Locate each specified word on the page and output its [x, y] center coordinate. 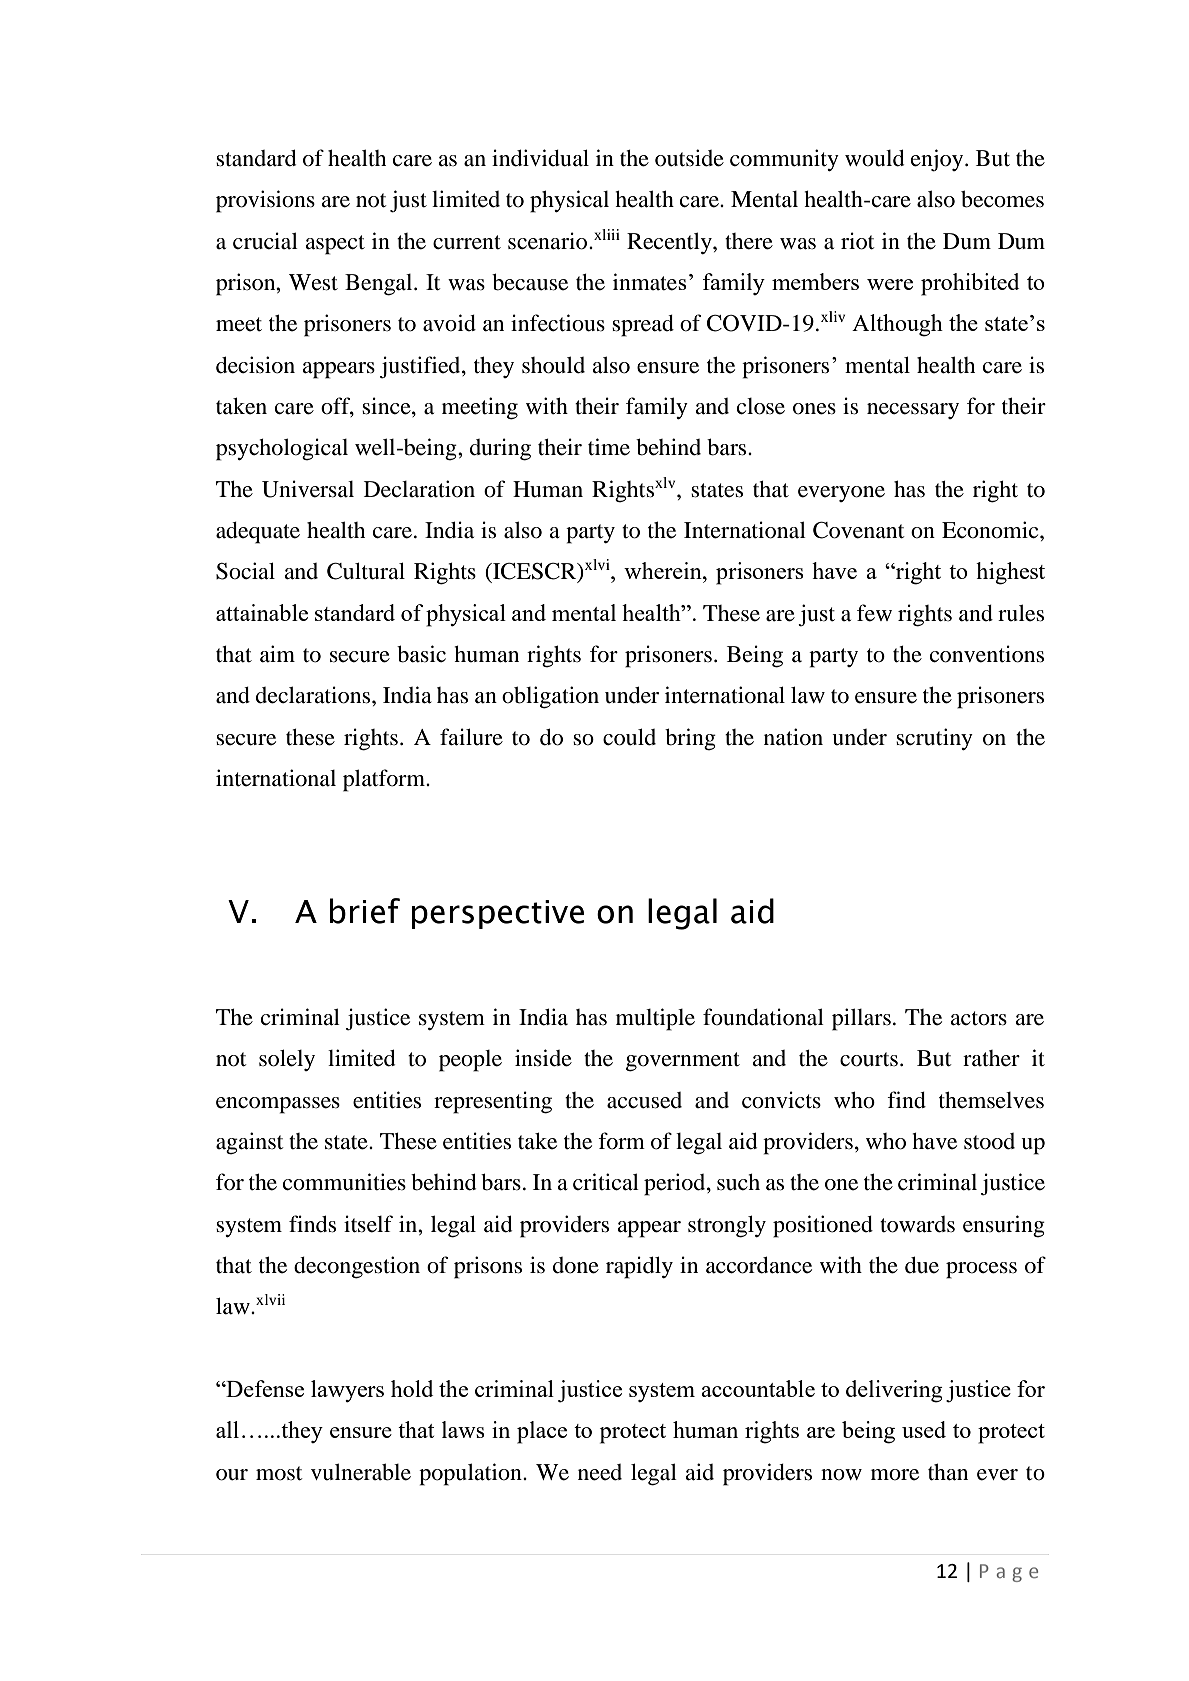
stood [989, 1141]
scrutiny [934, 739]
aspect [335, 245]
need [600, 1472]
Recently [670, 243]
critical [606, 1182]
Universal [308, 489]
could [629, 737]
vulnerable [361, 1472]
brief [365, 911]
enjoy [938, 160]
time [609, 447]
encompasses [278, 1105]
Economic [991, 530]
